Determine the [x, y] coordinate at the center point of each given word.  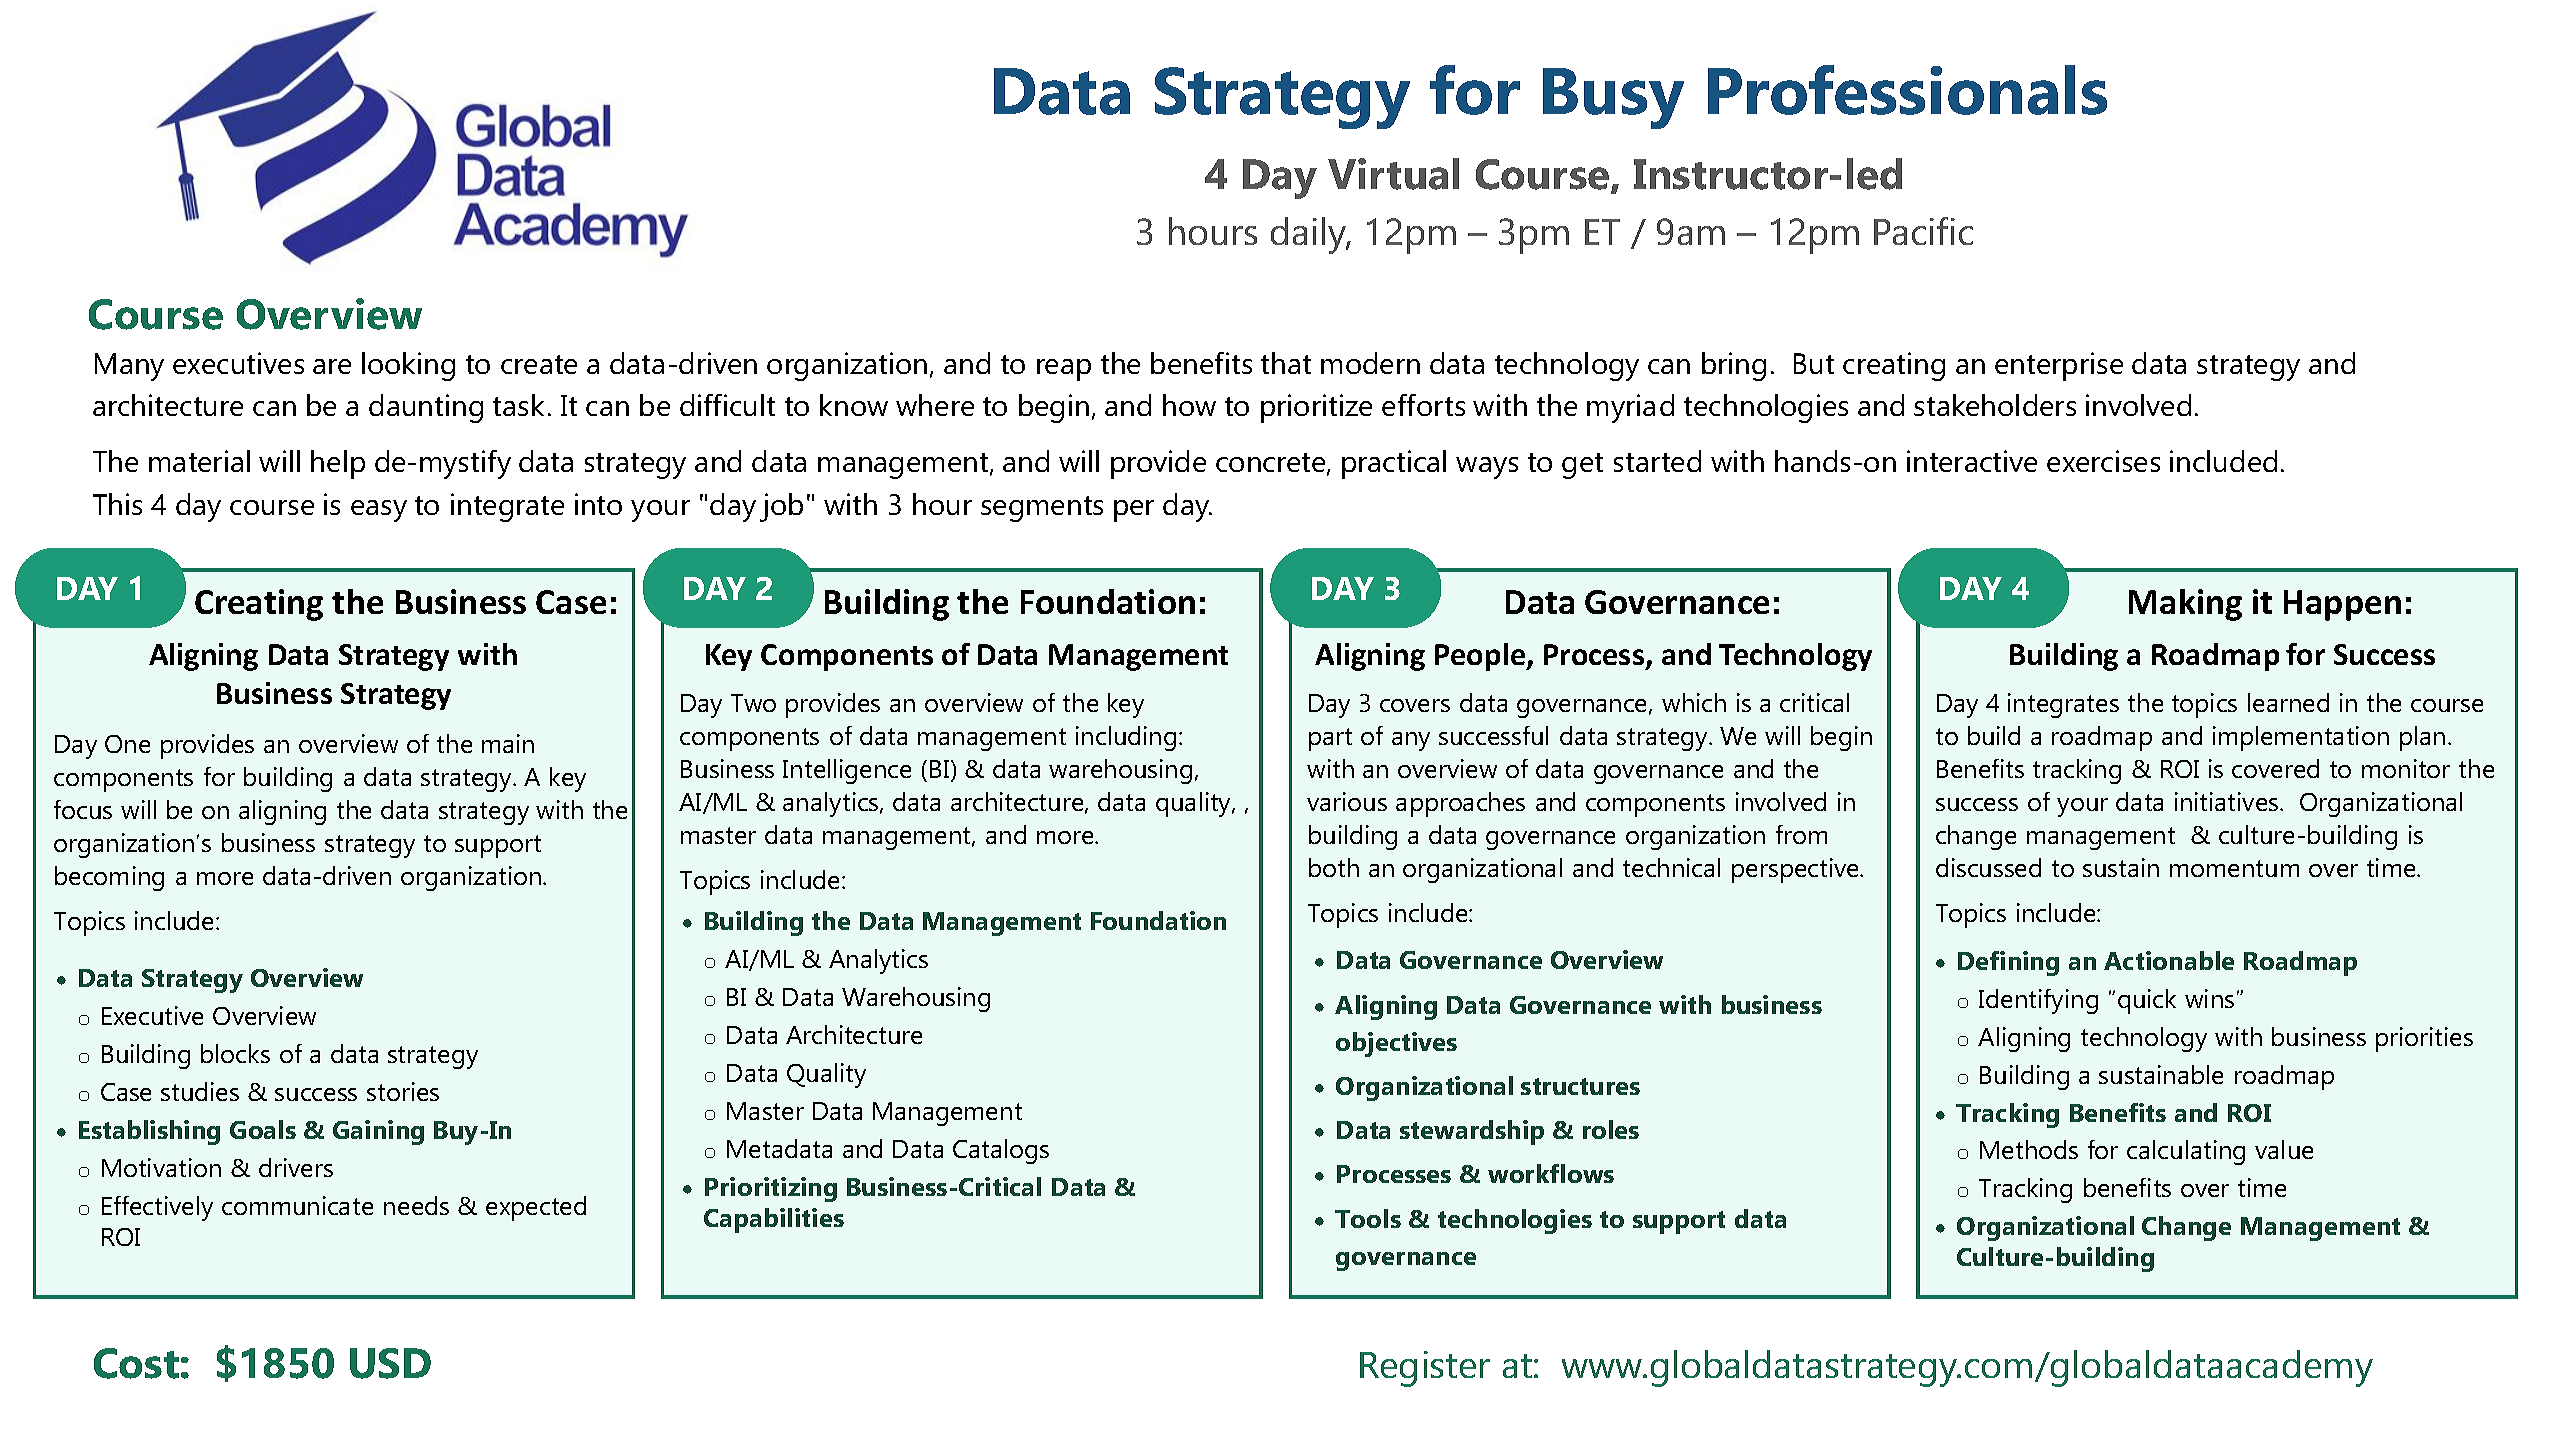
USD [390, 1363]
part [1330, 739]
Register [1425, 1369]
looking [408, 366]
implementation [2301, 738]
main [508, 743]
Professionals [1907, 90]
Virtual [1393, 174]
